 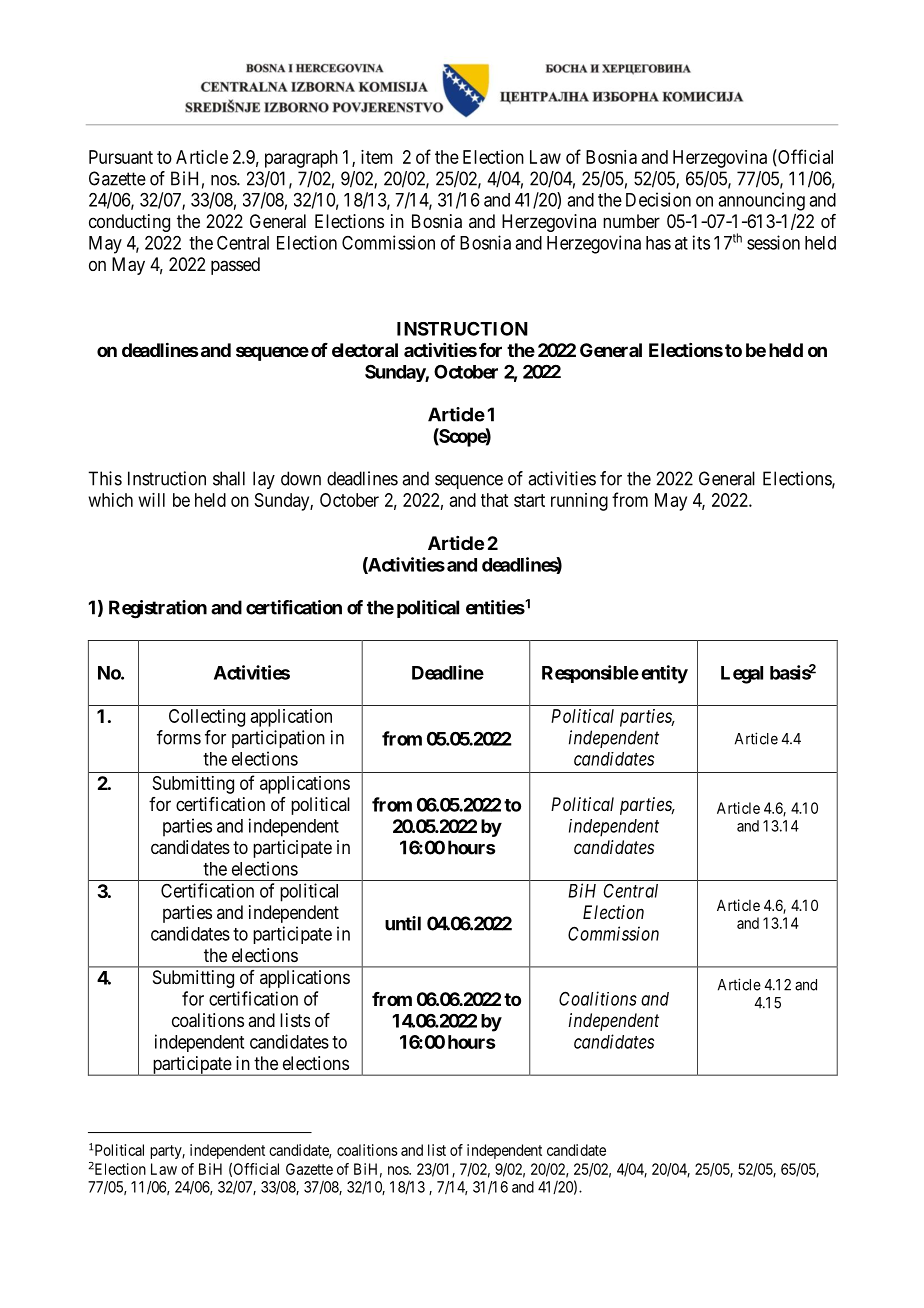 I want to click on until, so click(x=403, y=923).
